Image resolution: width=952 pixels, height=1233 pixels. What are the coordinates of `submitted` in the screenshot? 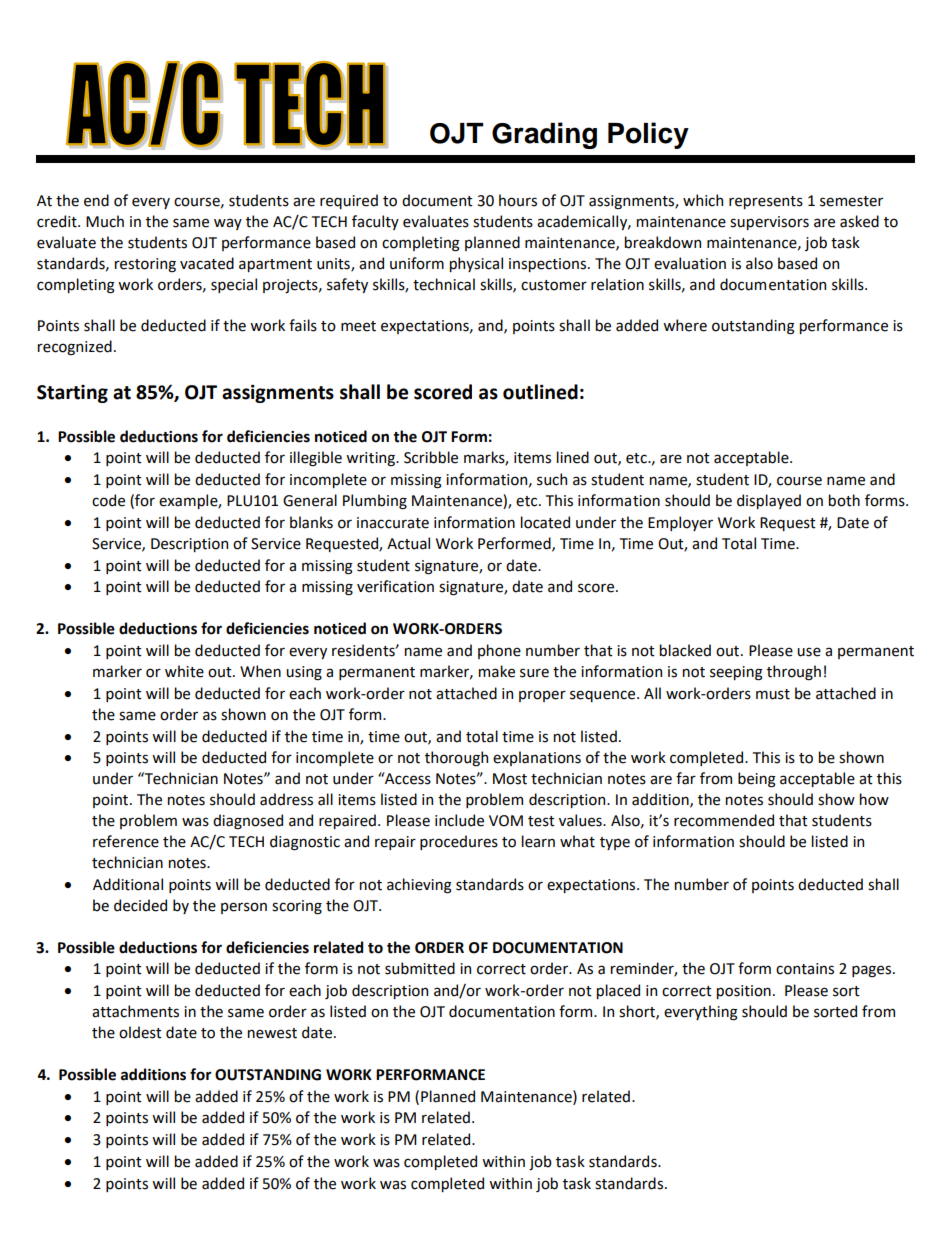 It's located at (420, 968).
